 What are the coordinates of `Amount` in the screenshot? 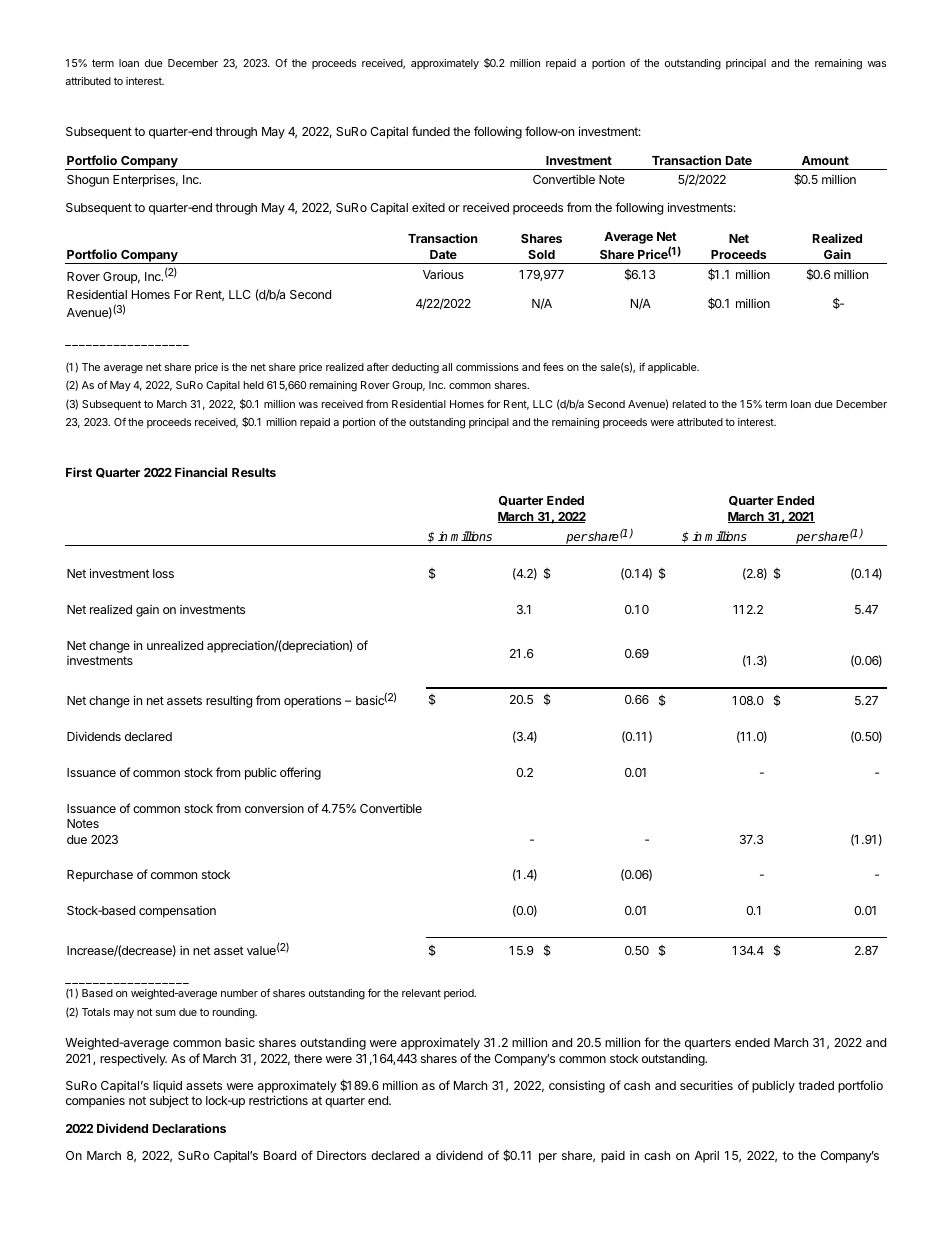 It's located at (825, 160).
